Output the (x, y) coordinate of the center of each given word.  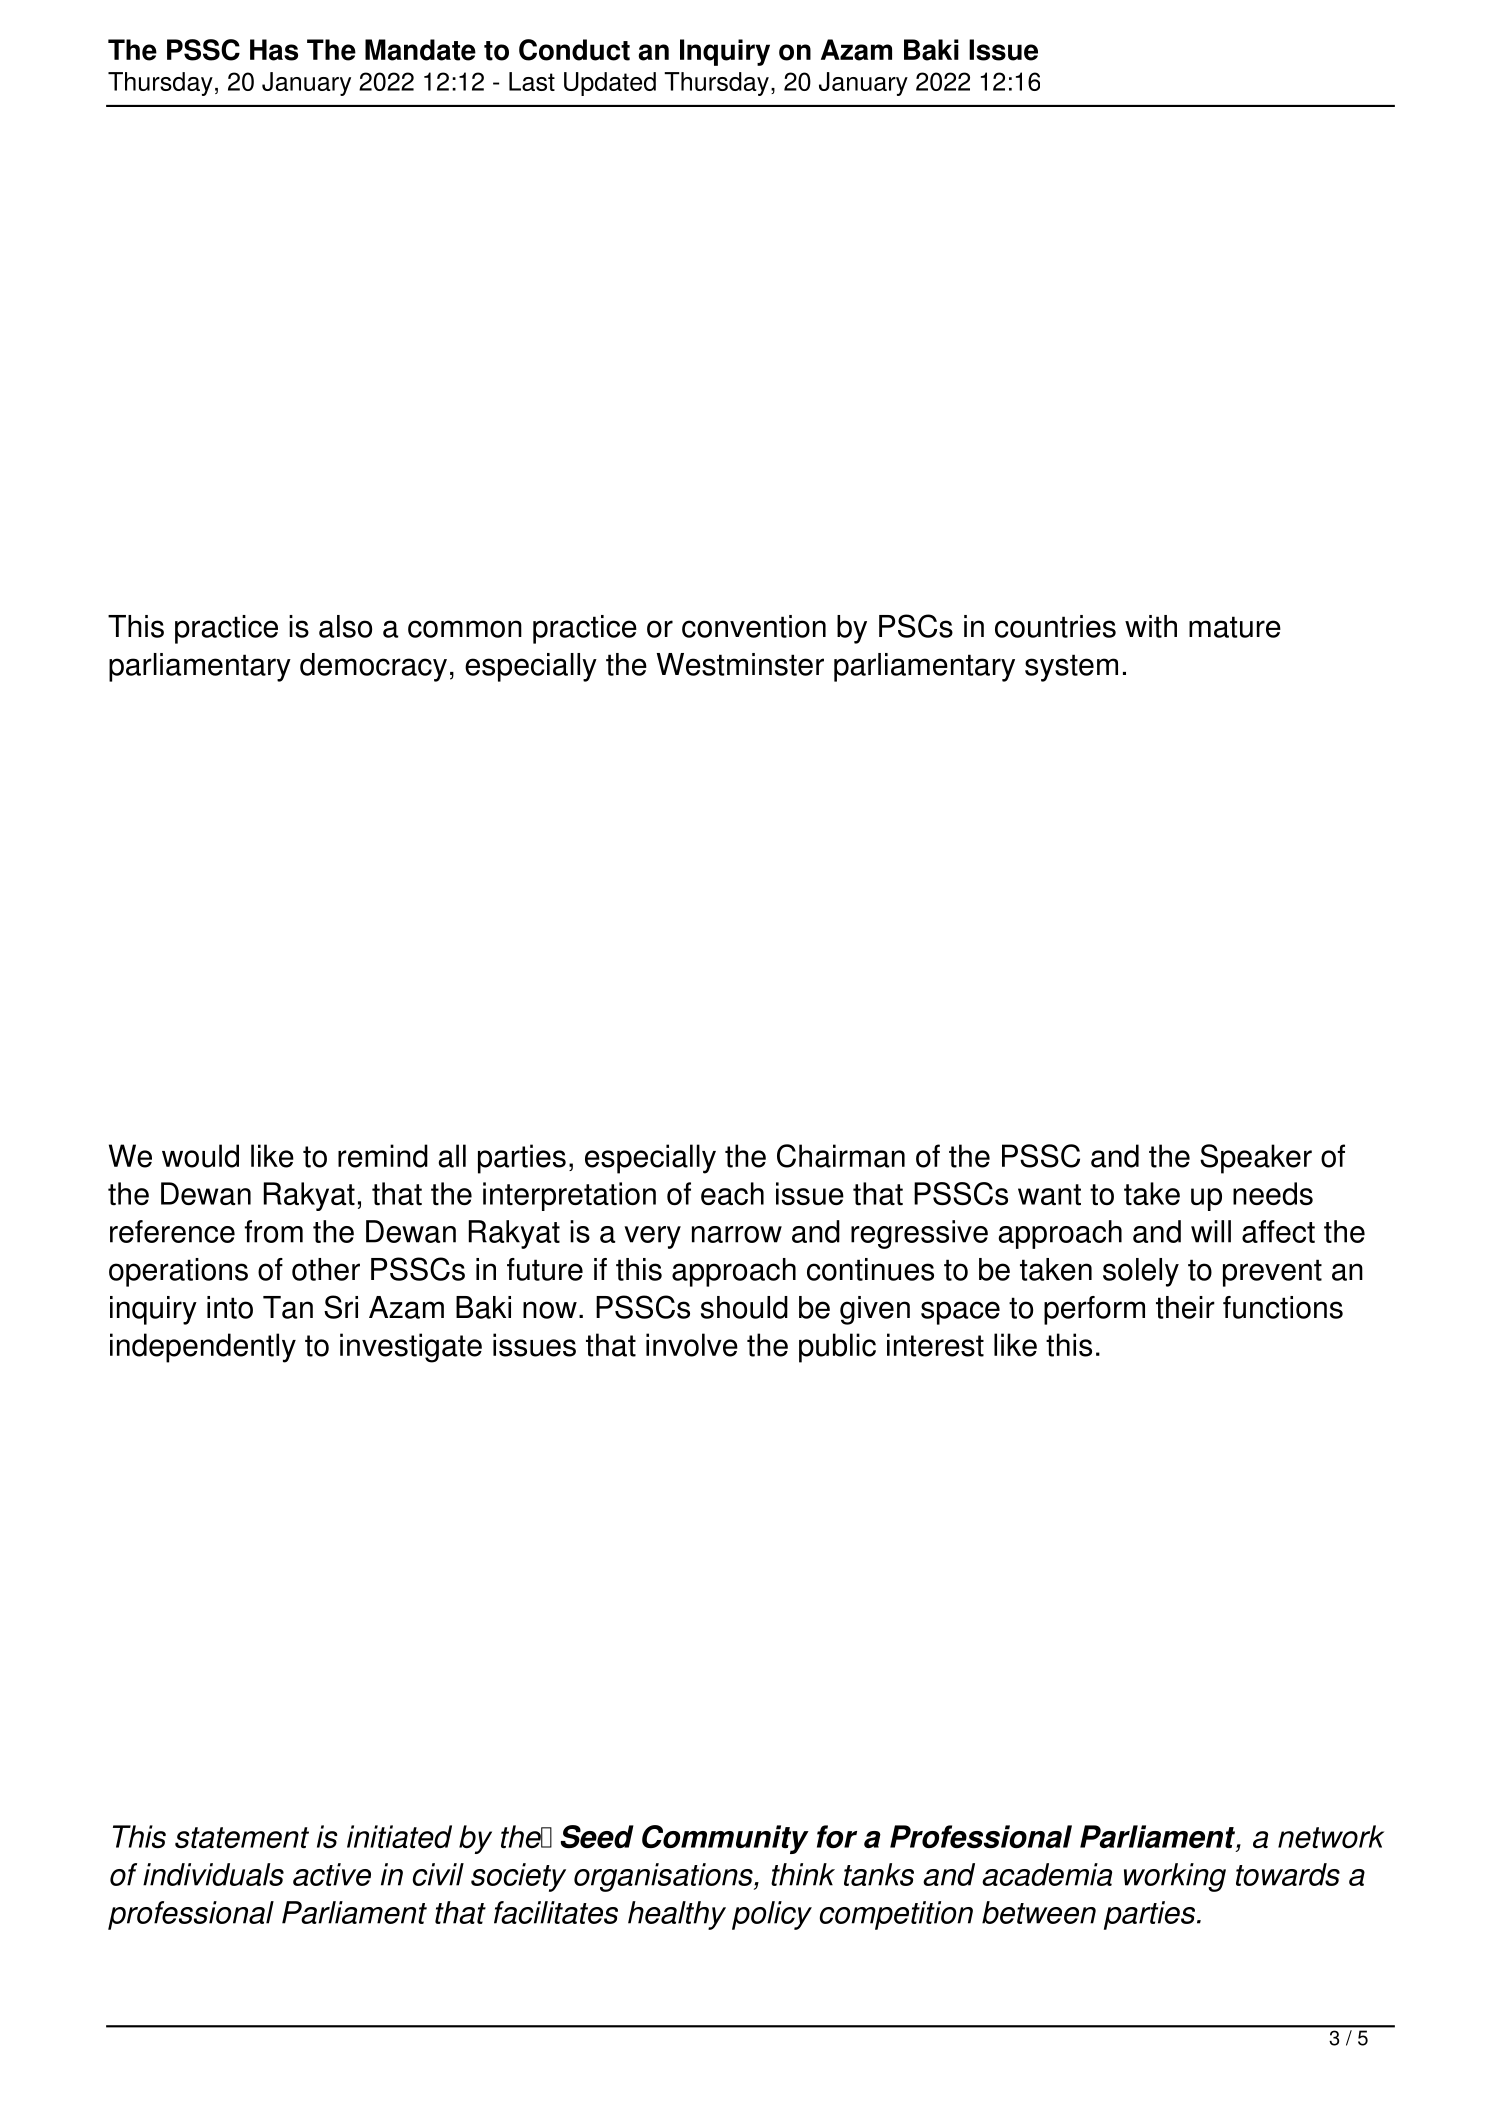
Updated (610, 84)
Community (725, 1839)
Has (274, 50)
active (332, 1874)
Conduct (574, 50)
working (1175, 1877)
